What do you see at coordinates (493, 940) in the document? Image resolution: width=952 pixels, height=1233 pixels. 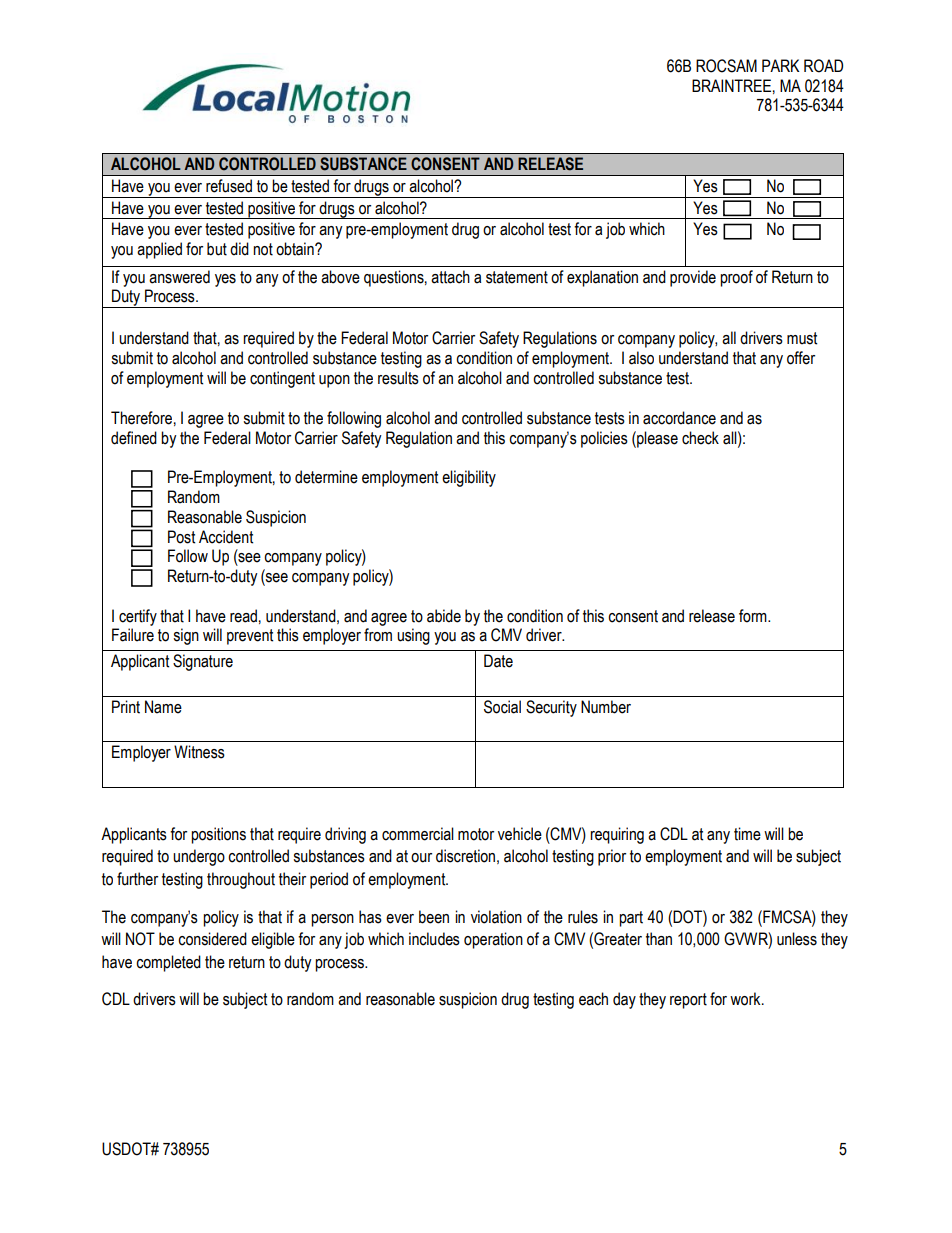 I see `operation` at bounding box center [493, 940].
